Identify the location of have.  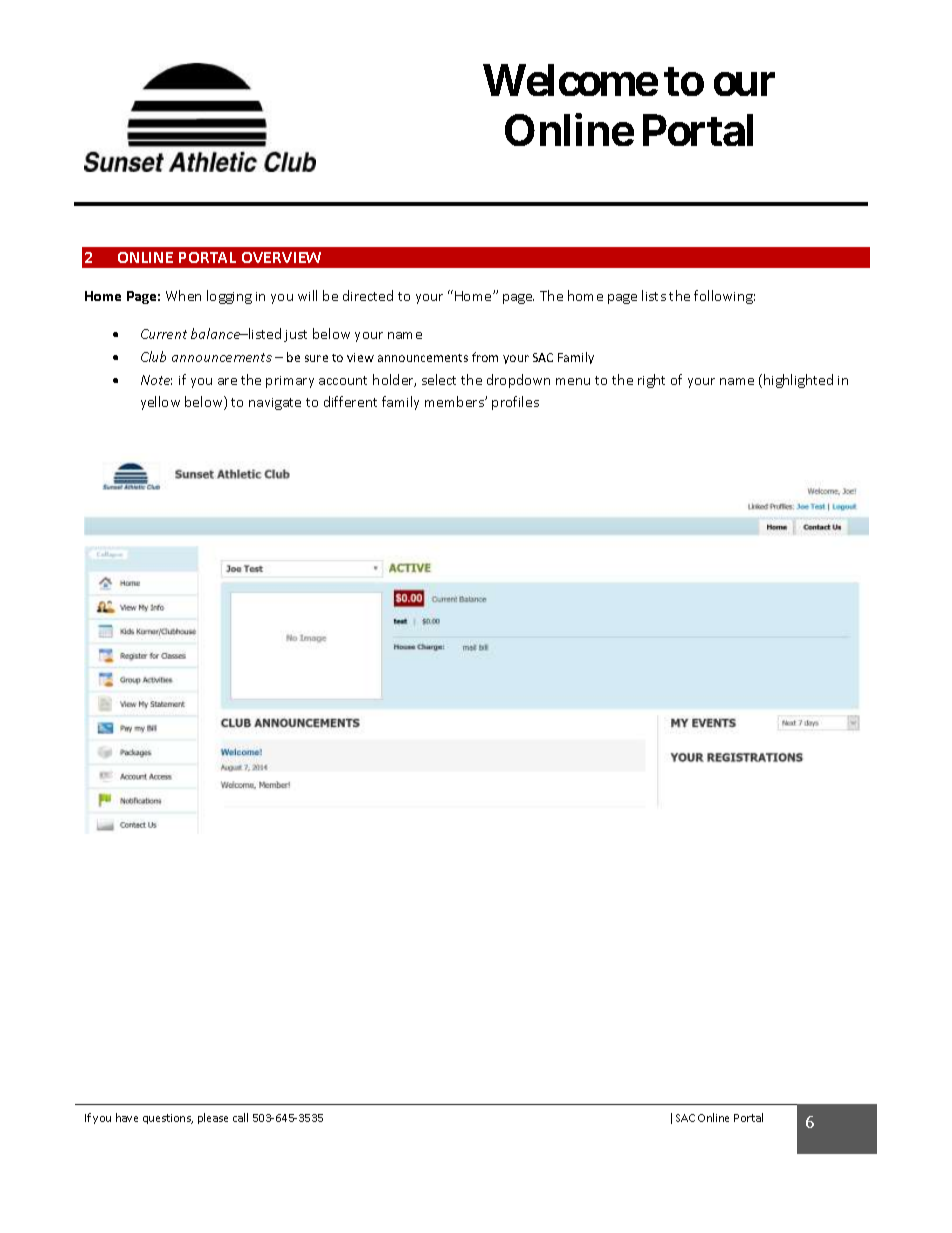
(127, 1117).
